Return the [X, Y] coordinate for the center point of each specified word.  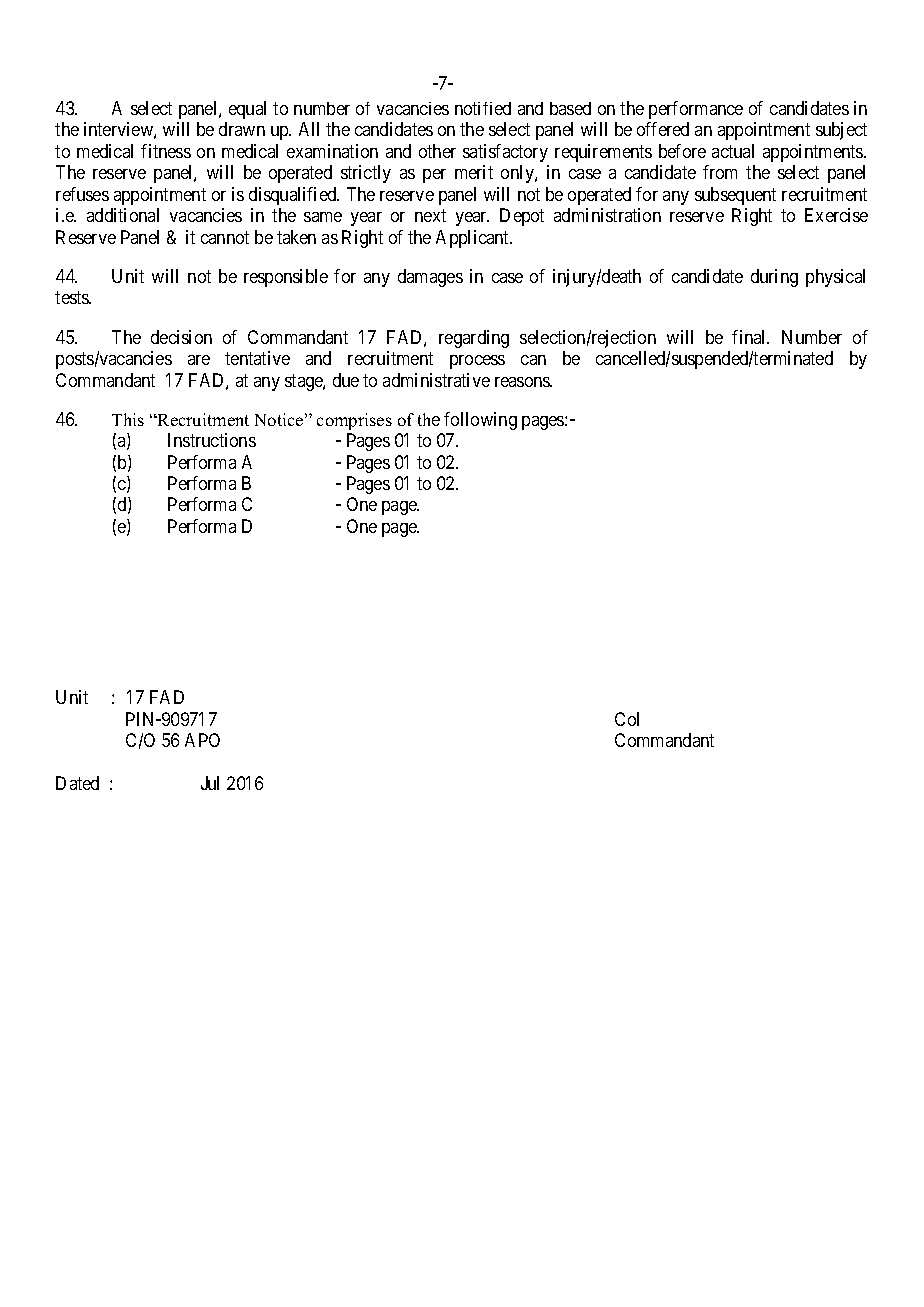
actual [733, 151]
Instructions [212, 440]
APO [202, 740]
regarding [474, 339]
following [480, 421]
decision [181, 337]
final [750, 337]
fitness [166, 151]
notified [483, 108]
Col [627, 719]
